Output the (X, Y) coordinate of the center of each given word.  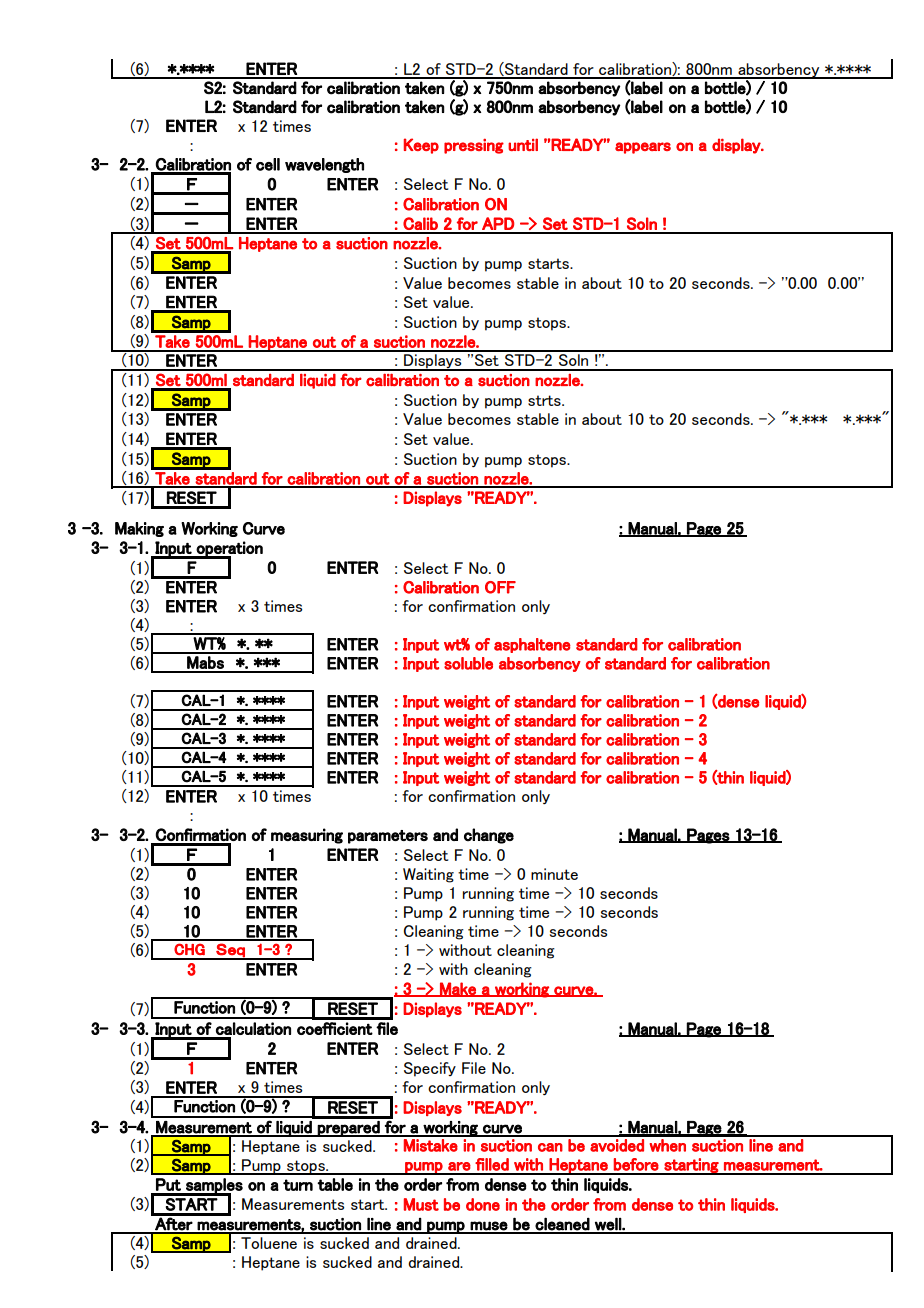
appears (643, 148)
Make (458, 989)
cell (268, 164)
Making (139, 529)
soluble (468, 663)
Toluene (269, 1243)
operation (229, 549)
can (550, 1147)
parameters (388, 837)
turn (298, 1185)
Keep (421, 146)
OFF (500, 587)
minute (554, 874)
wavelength (324, 165)
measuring (307, 836)
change (489, 836)
